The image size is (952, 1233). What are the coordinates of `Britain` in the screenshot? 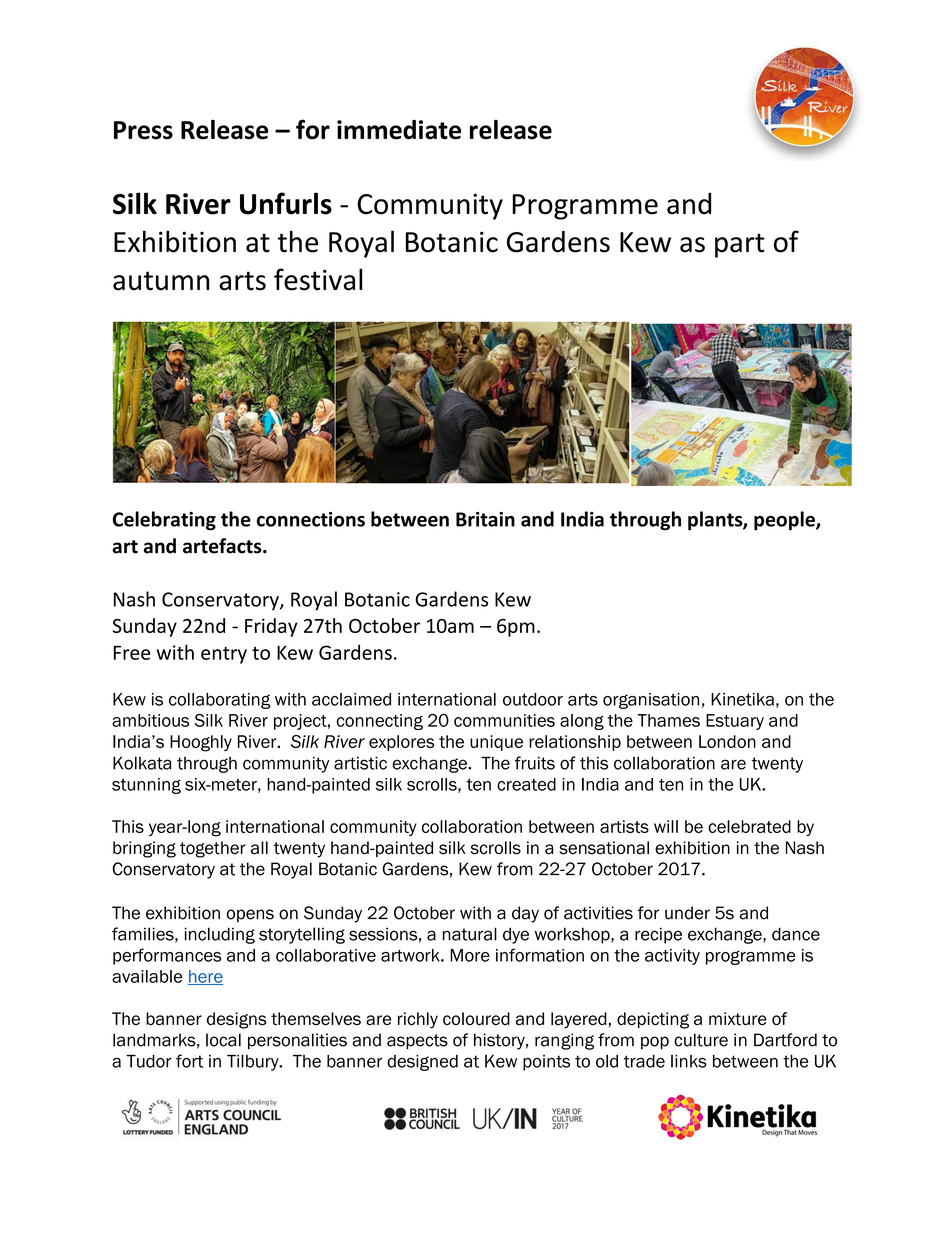 It's located at (485, 519).
